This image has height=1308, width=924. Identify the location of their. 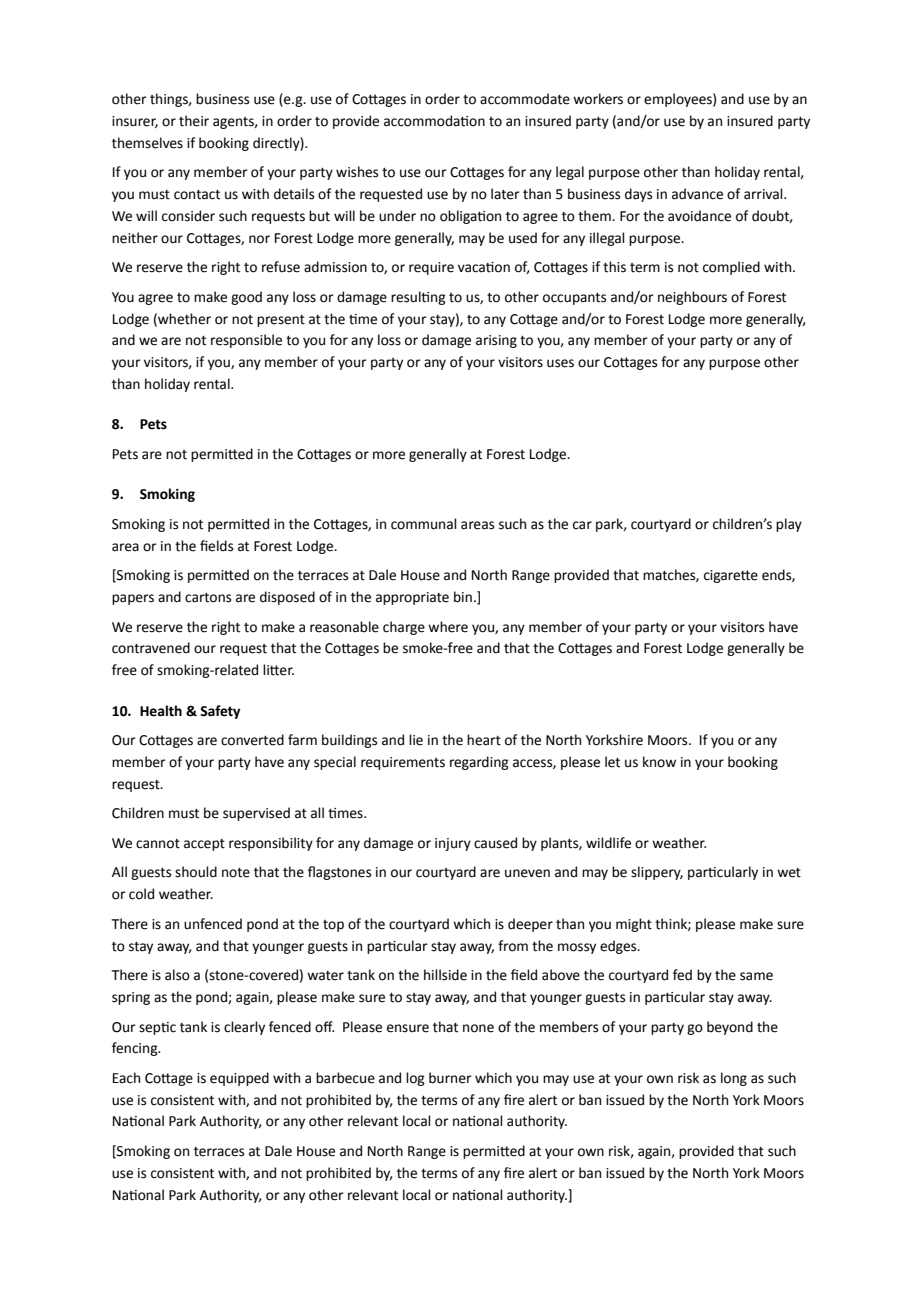
(194, 121).
